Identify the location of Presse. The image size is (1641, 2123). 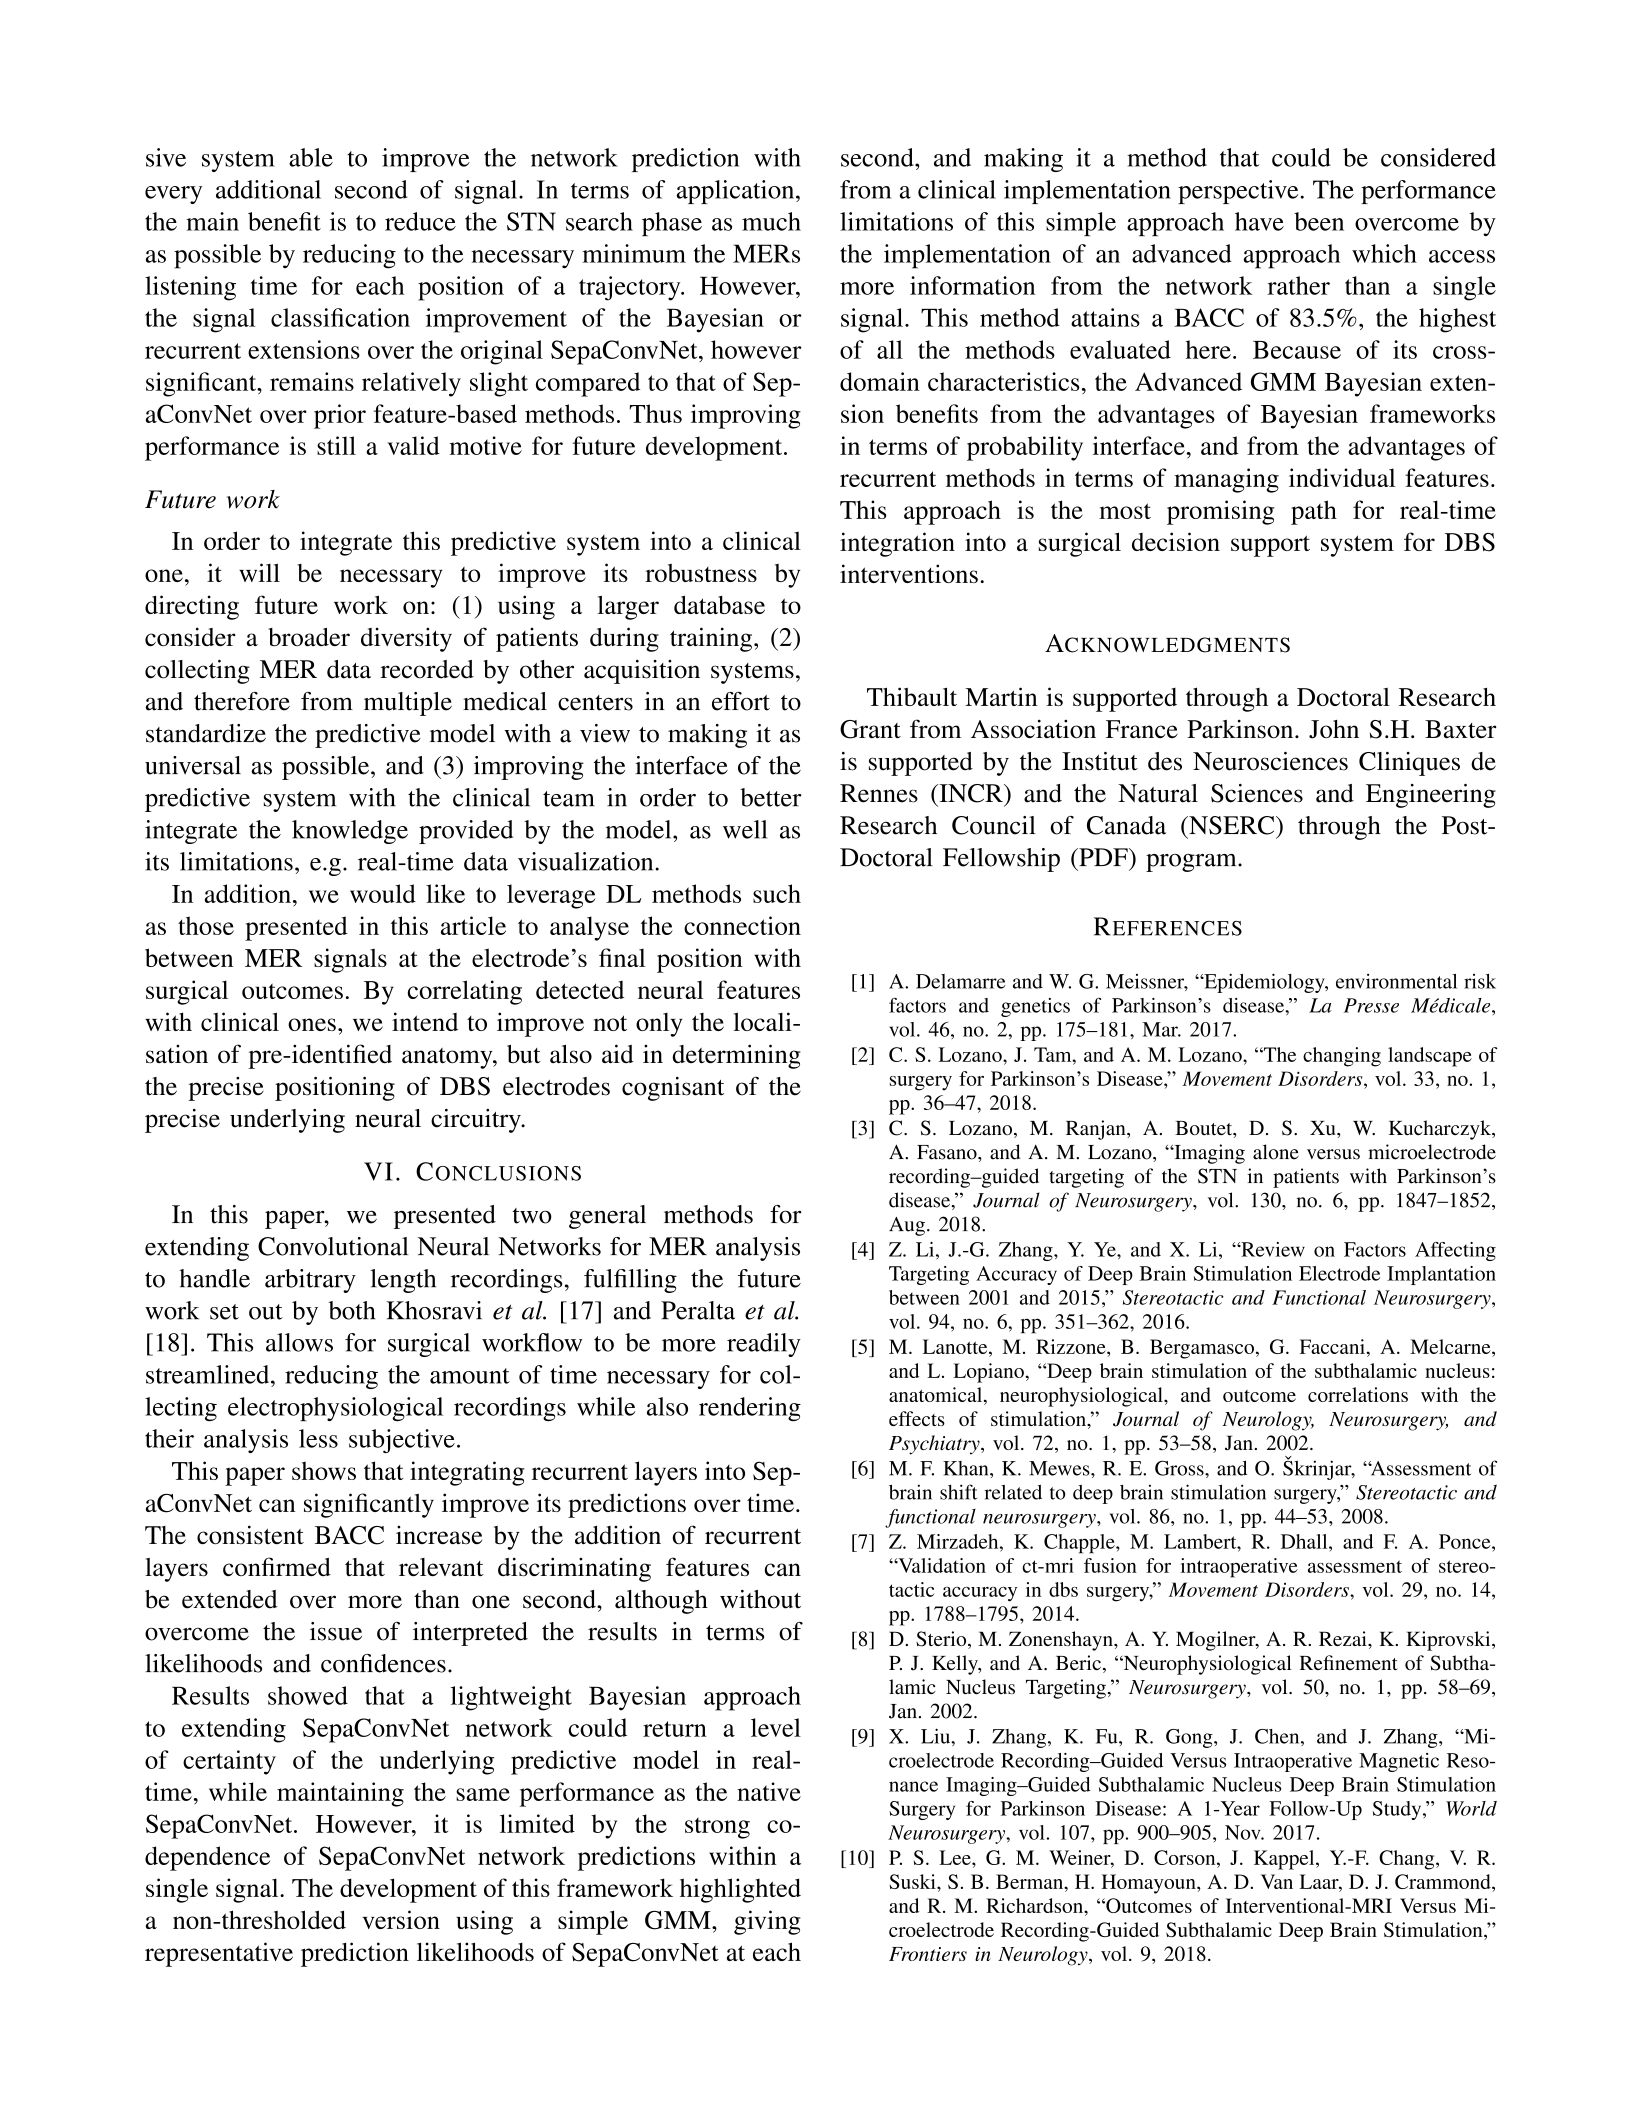
(1371, 1005).
